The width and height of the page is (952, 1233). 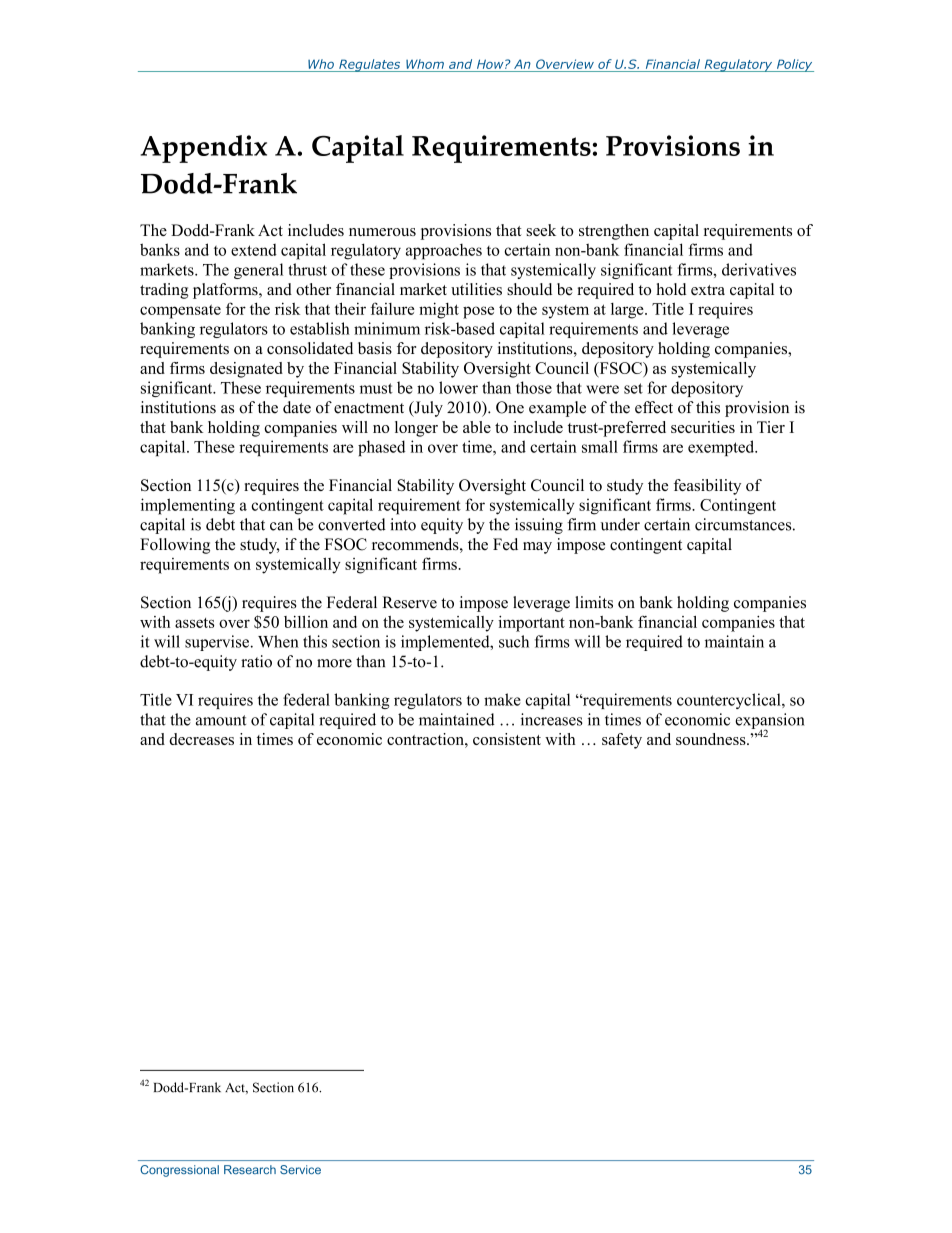 What do you see at coordinates (794, 65) in the page?
I see `Policy` at bounding box center [794, 65].
